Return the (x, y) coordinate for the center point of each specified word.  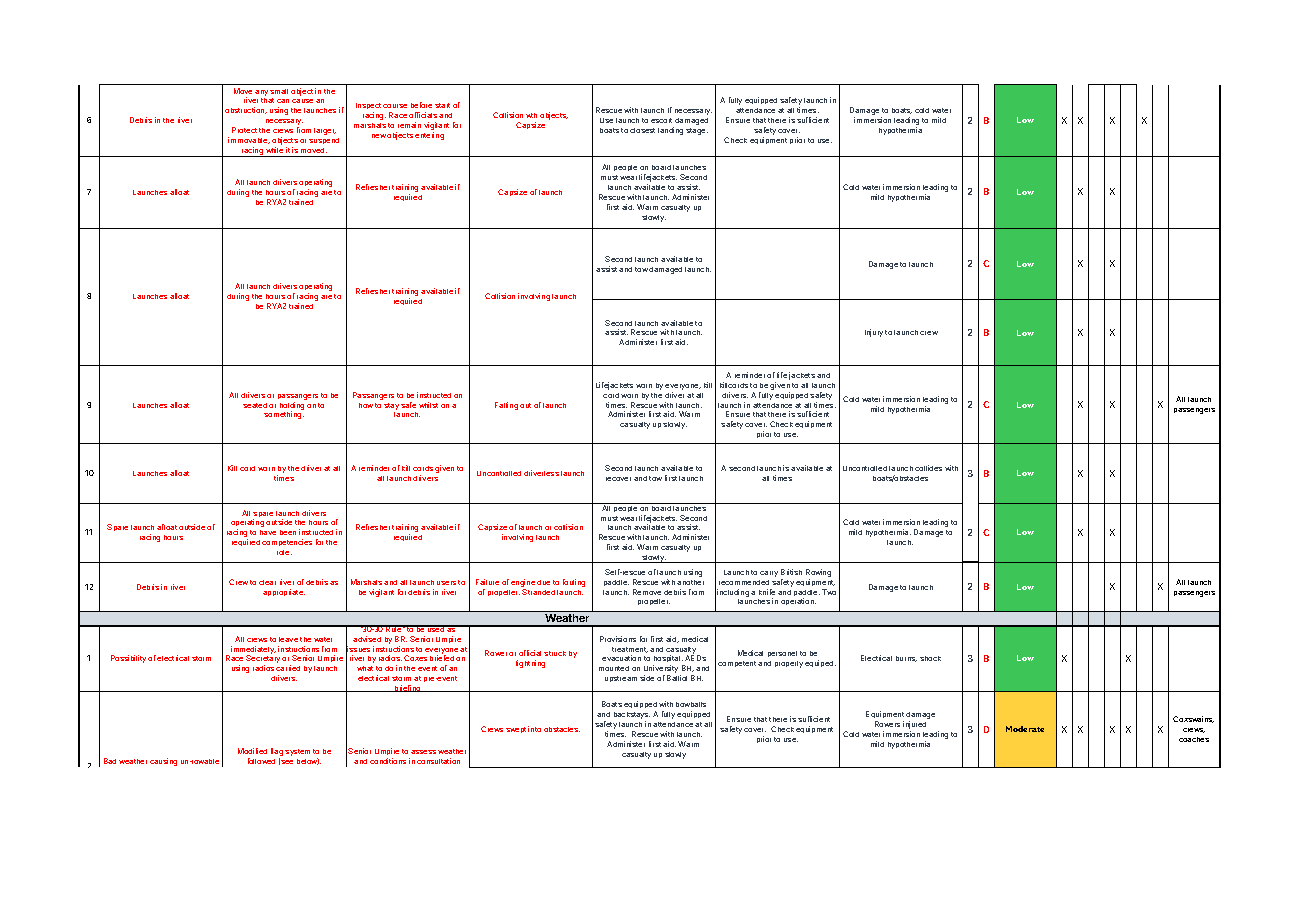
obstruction (246, 110)
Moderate (1025, 729)
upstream (621, 679)
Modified (252, 751)
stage (697, 131)
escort (661, 120)
